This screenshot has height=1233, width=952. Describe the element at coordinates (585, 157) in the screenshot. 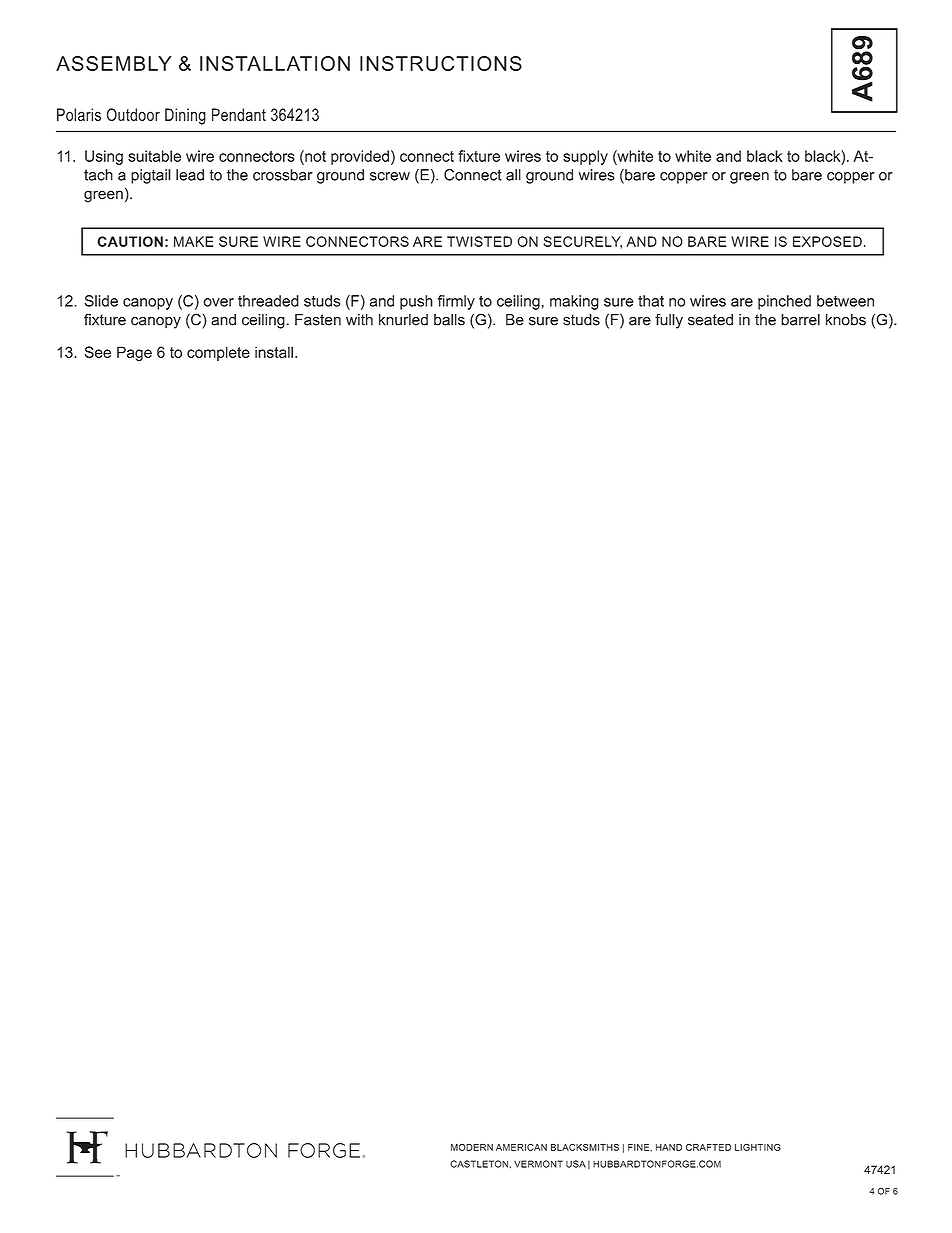

I see `supply` at that location.
